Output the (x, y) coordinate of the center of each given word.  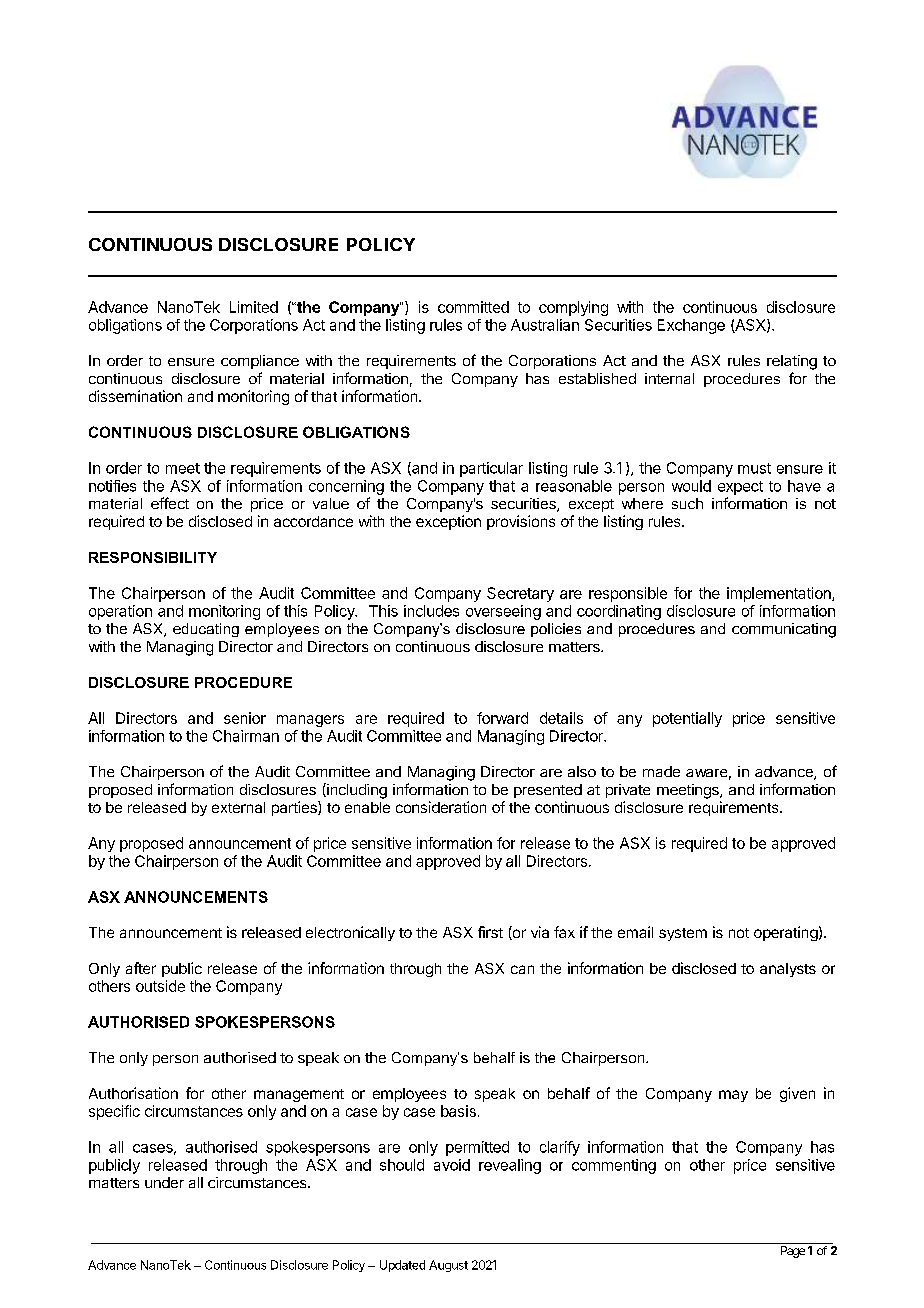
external (238, 807)
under (164, 1182)
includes (431, 611)
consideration (441, 807)
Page (793, 1252)
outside (160, 986)
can (522, 969)
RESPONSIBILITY (153, 557)
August (448, 1266)
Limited (254, 307)
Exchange (691, 326)
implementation (780, 594)
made (661, 771)
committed (473, 307)
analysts (788, 970)
